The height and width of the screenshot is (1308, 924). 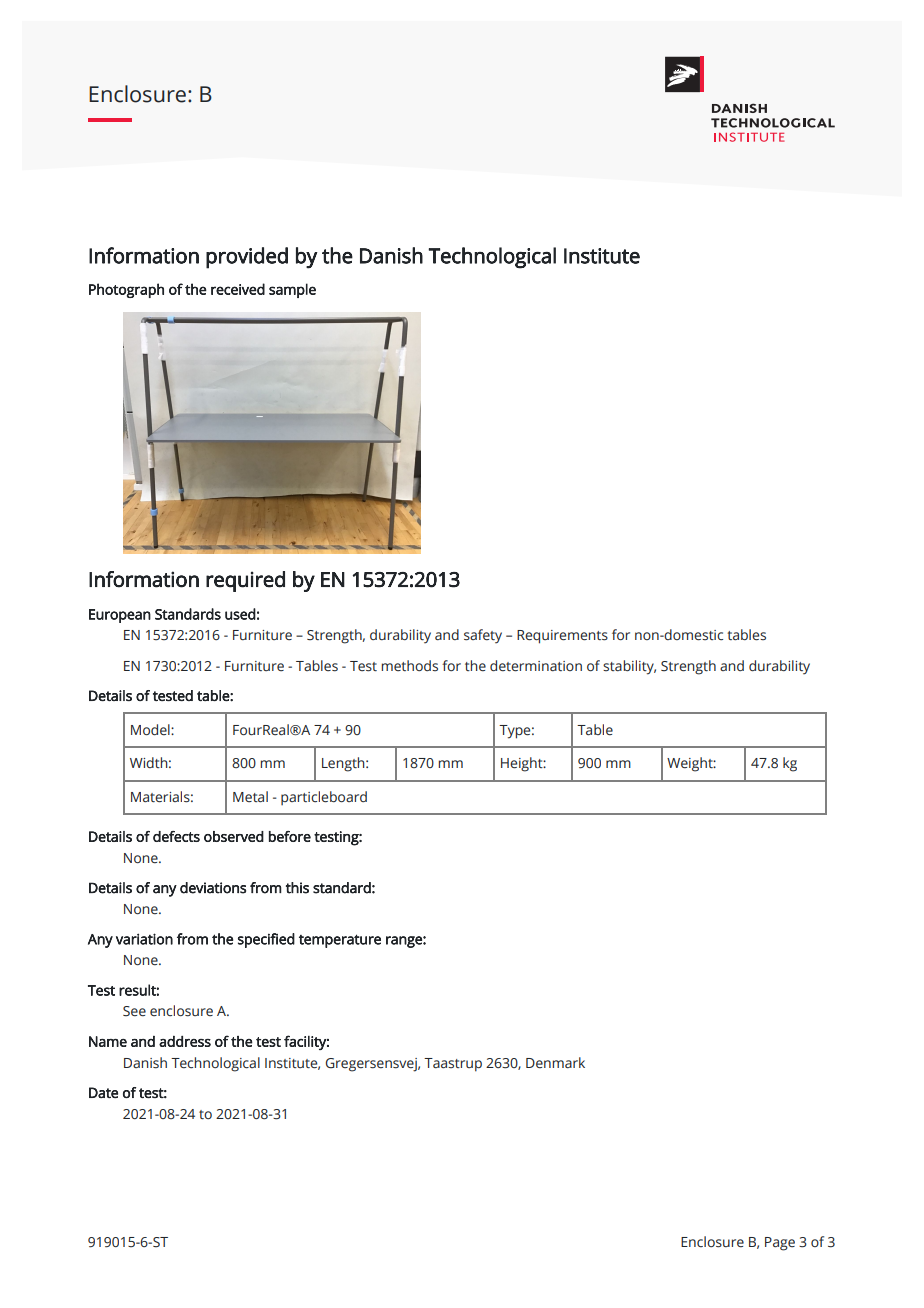 I want to click on sample, so click(x=292, y=290).
